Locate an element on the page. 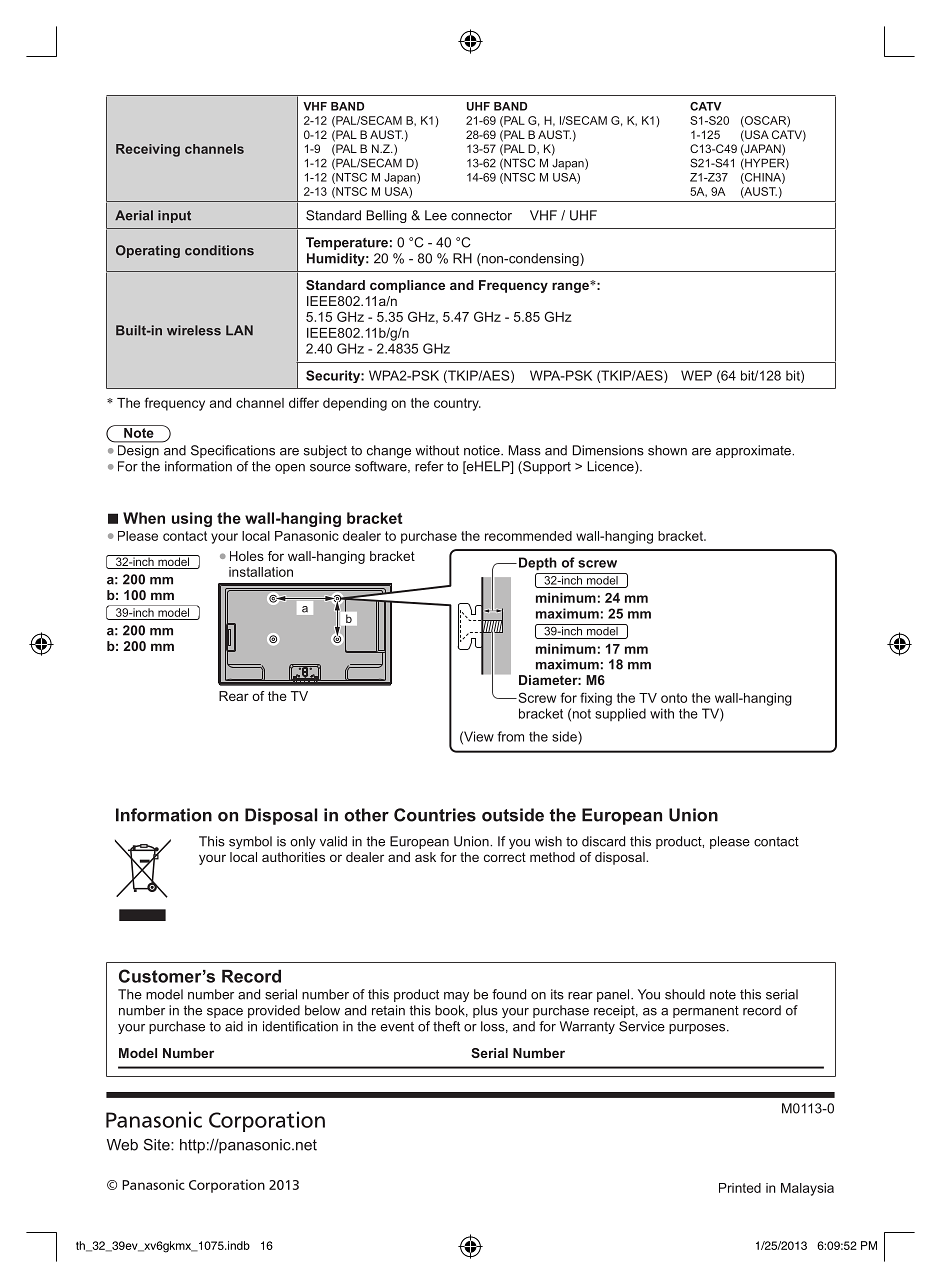  Corporation is located at coordinates (227, 1186).
